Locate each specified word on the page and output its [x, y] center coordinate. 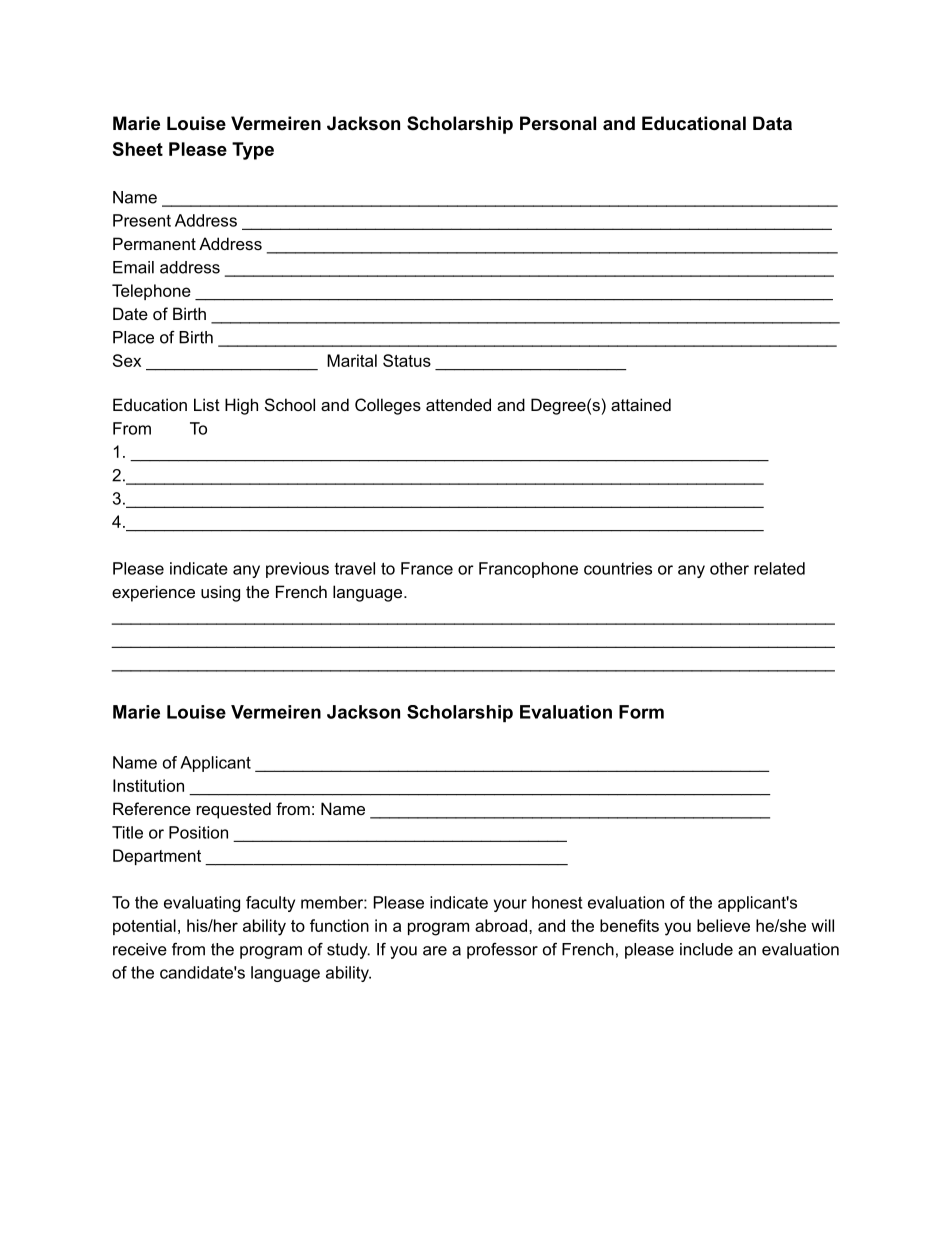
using [220, 593]
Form [641, 712]
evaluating [202, 904]
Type [253, 151]
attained [641, 404]
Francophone [528, 570]
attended [458, 404]
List [207, 404]
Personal [558, 123]
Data [772, 123]
